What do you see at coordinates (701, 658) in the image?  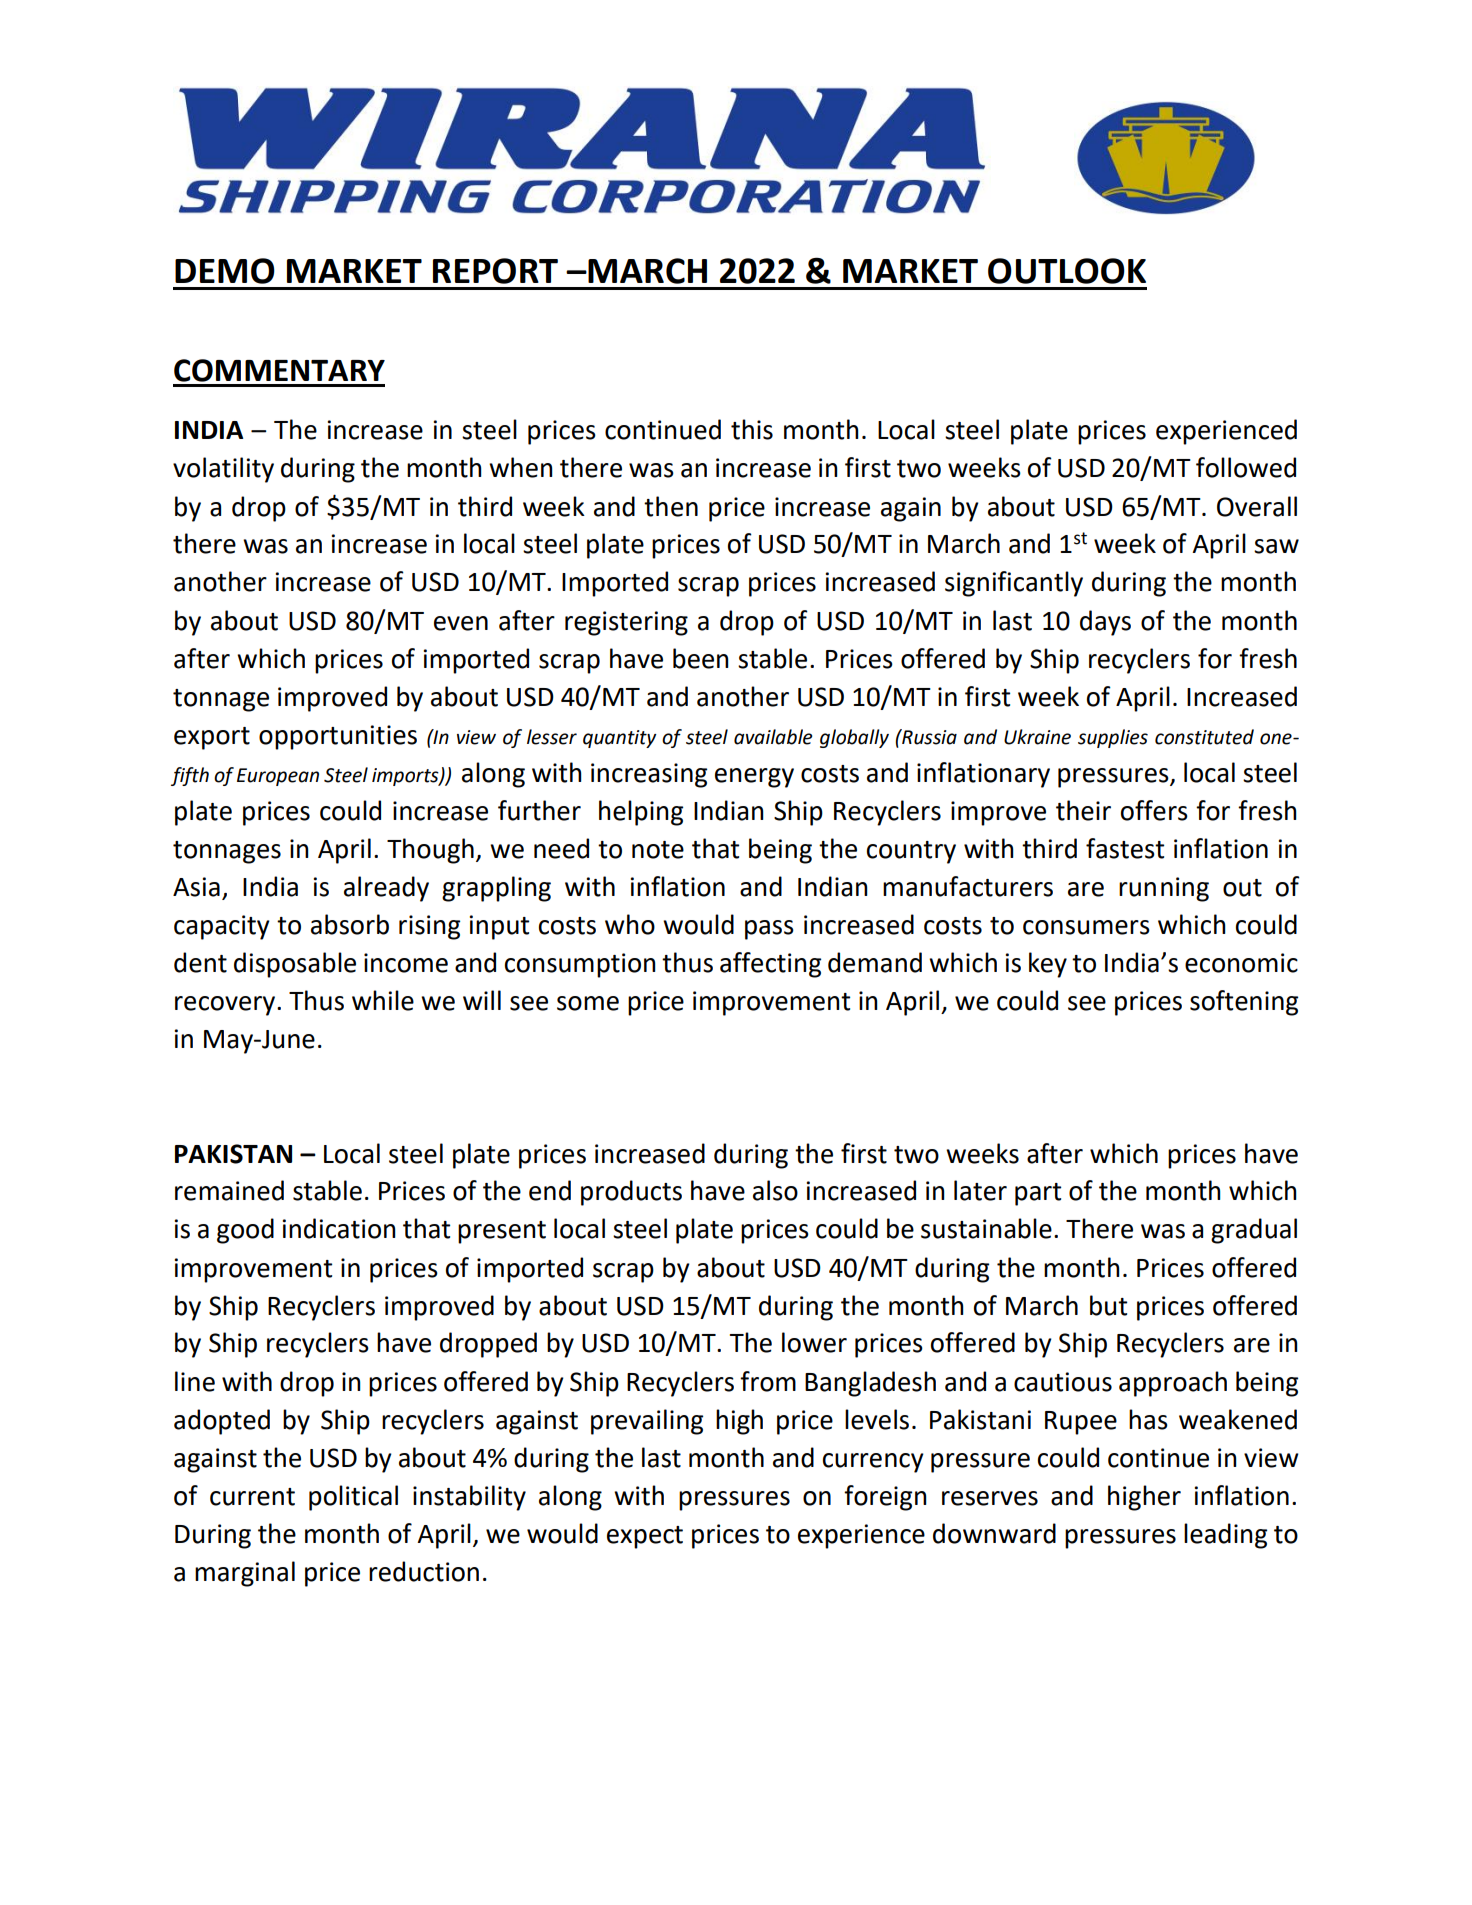 I see `been` at bounding box center [701, 658].
